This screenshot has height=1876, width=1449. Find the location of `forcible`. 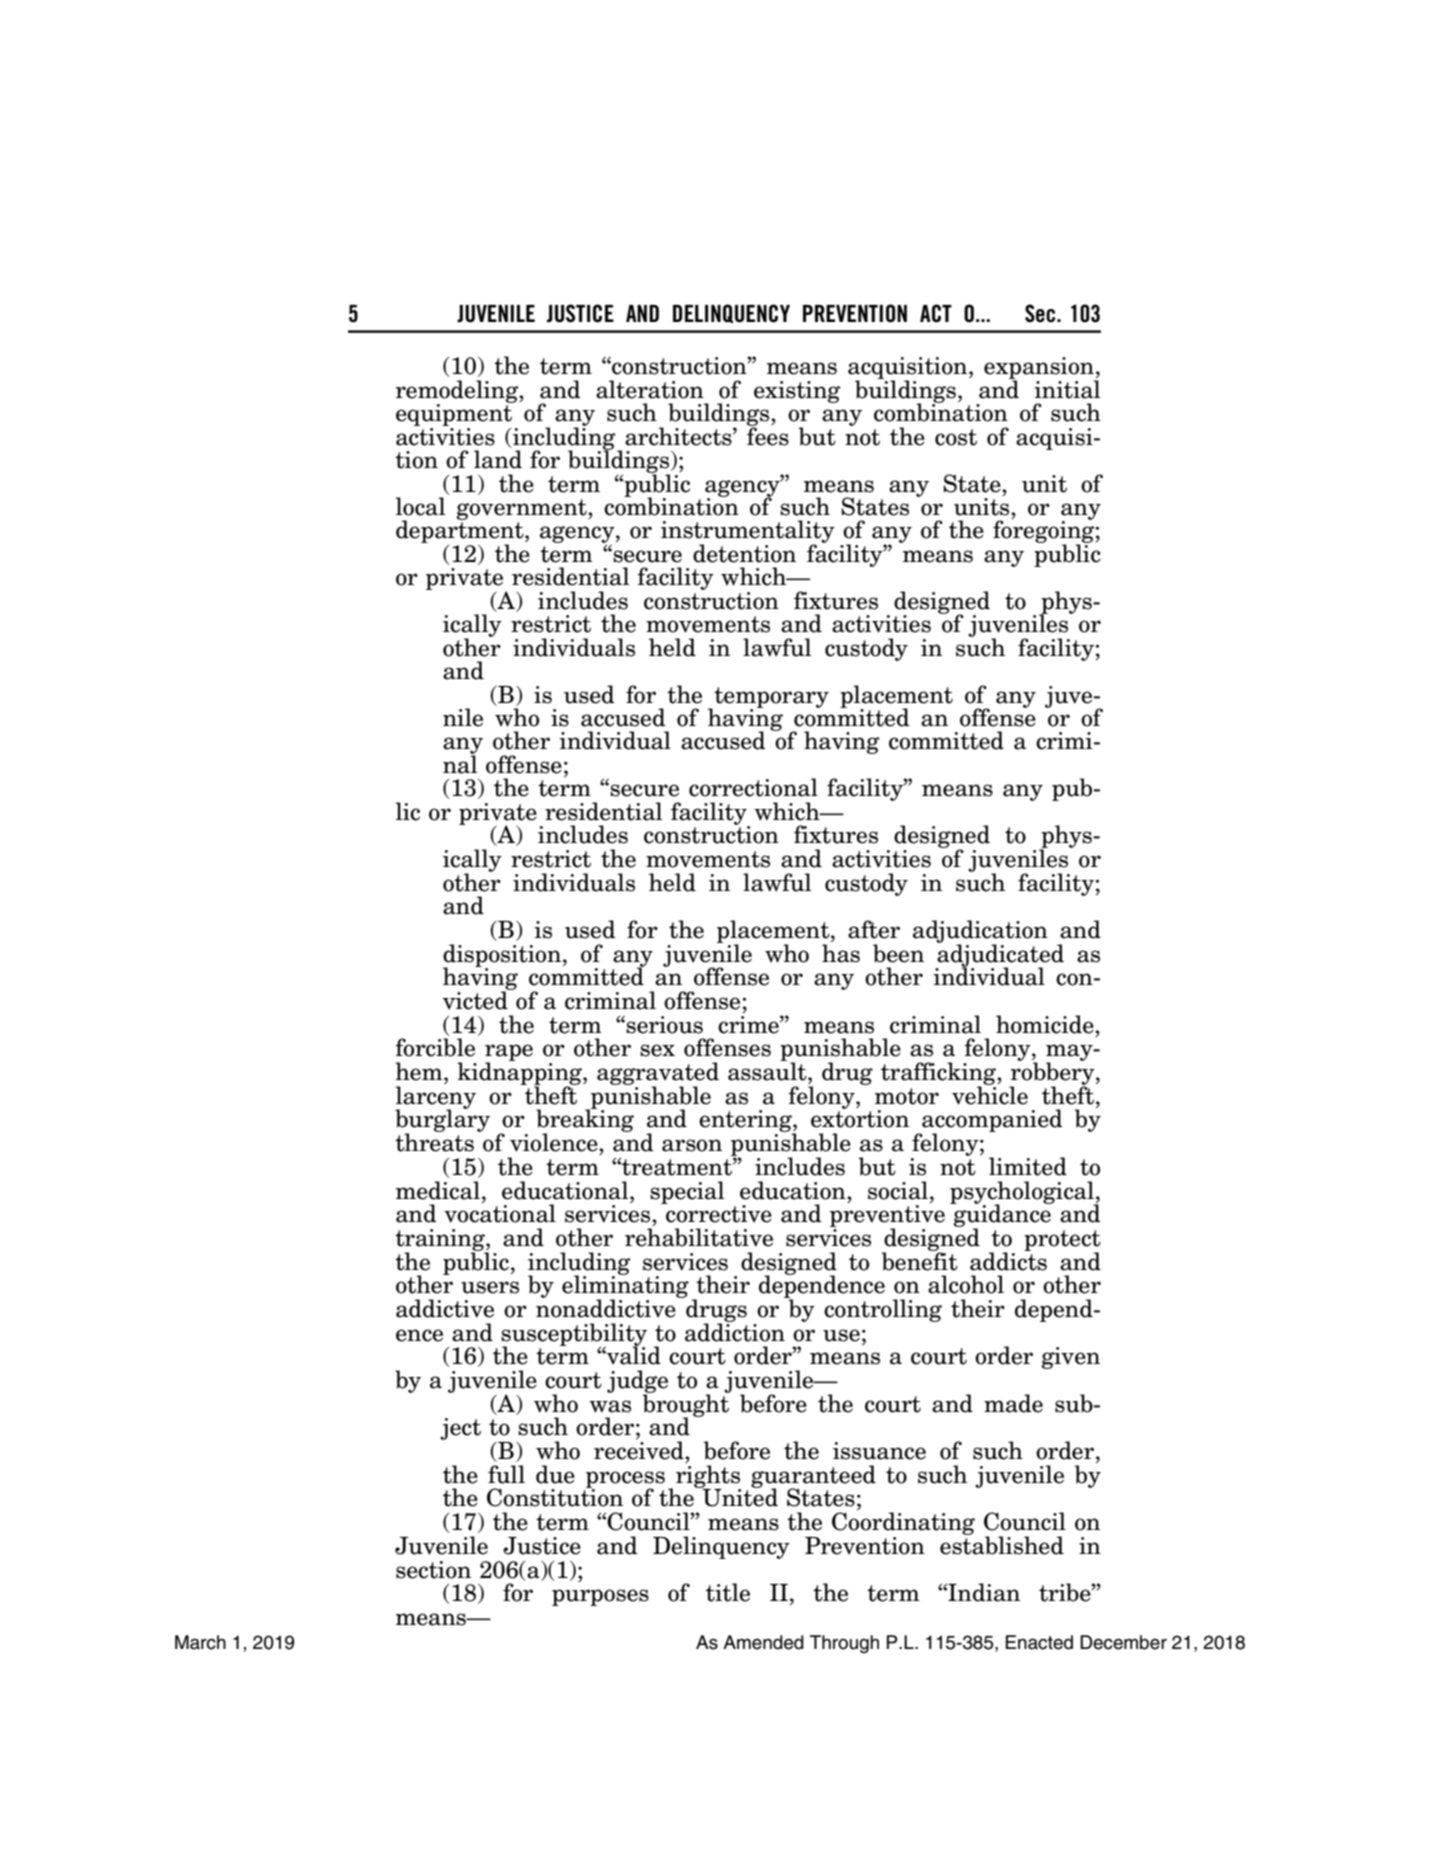

forcible is located at coordinates (435, 1047).
